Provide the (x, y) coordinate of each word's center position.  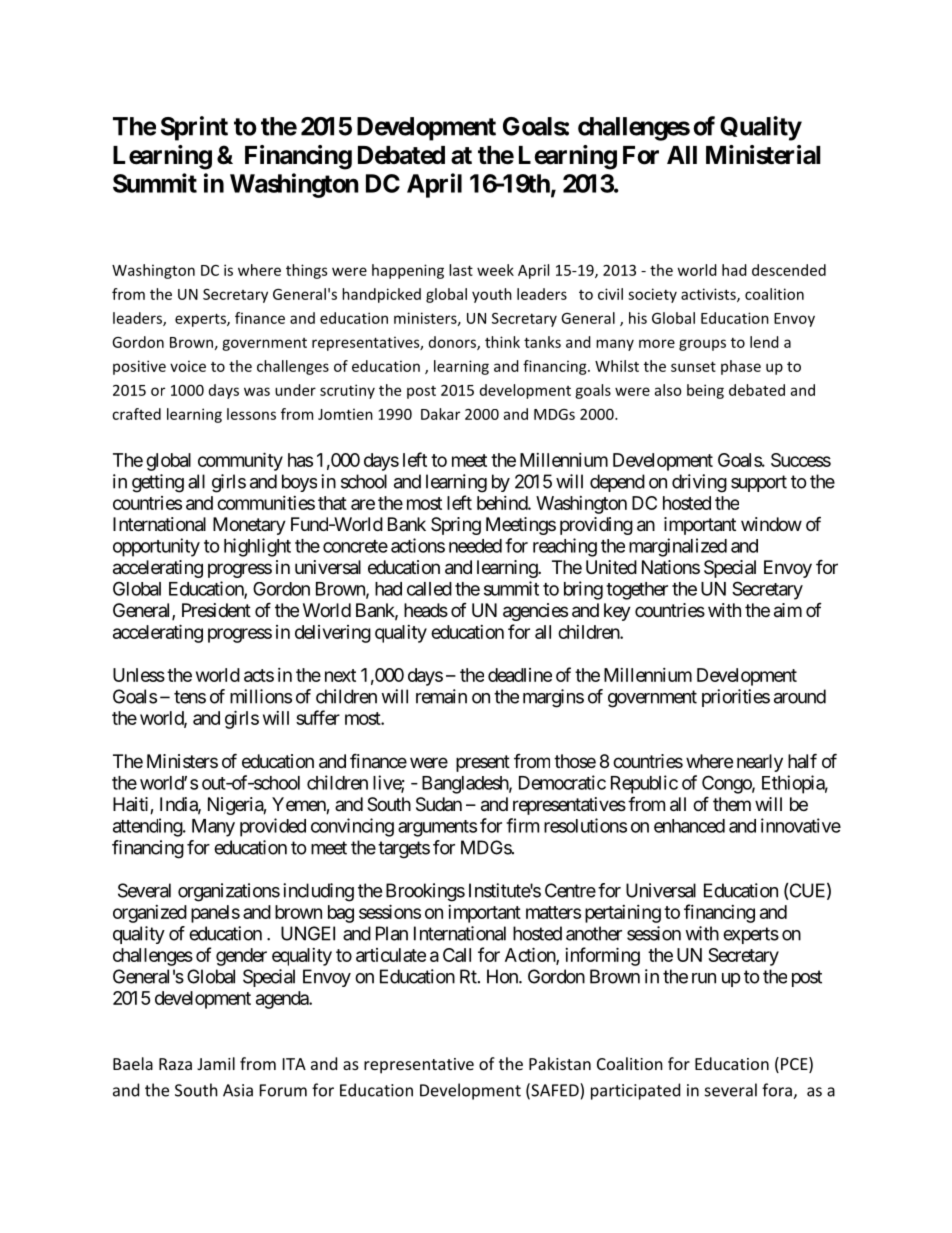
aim (788, 610)
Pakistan (560, 1063)
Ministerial (763, 155)
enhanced (689, 826)
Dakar (440, 414)
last (461, 270)
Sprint (194, 128)
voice (188, 366)
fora (778, 1091)
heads (426, 610)
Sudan (439, 804)
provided (273, 827)
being (705, 391)
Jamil (216, 1063)
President (216, 610)
